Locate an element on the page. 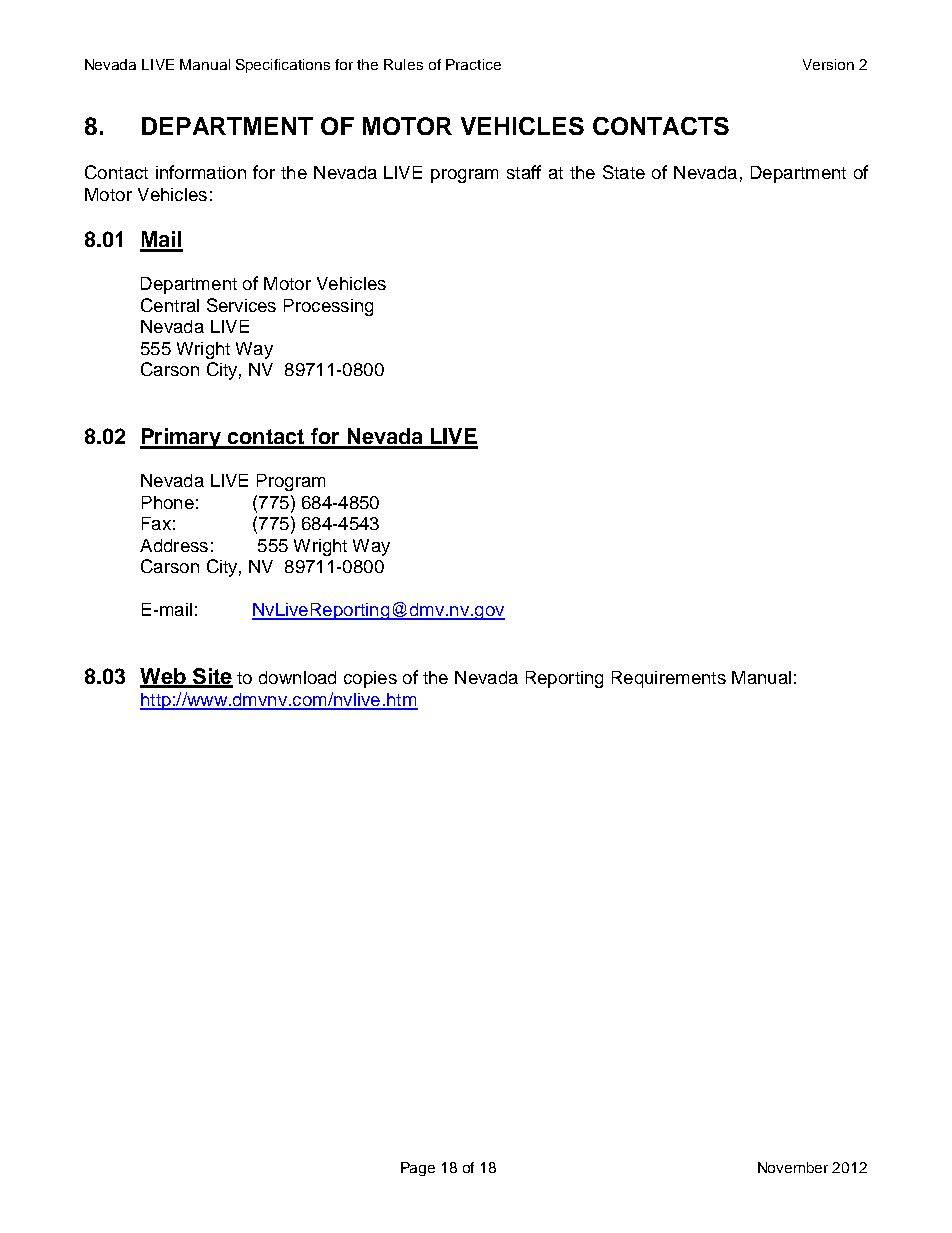 This page has width=952, height=1233. Primary is located at coordinates (182, 438).
